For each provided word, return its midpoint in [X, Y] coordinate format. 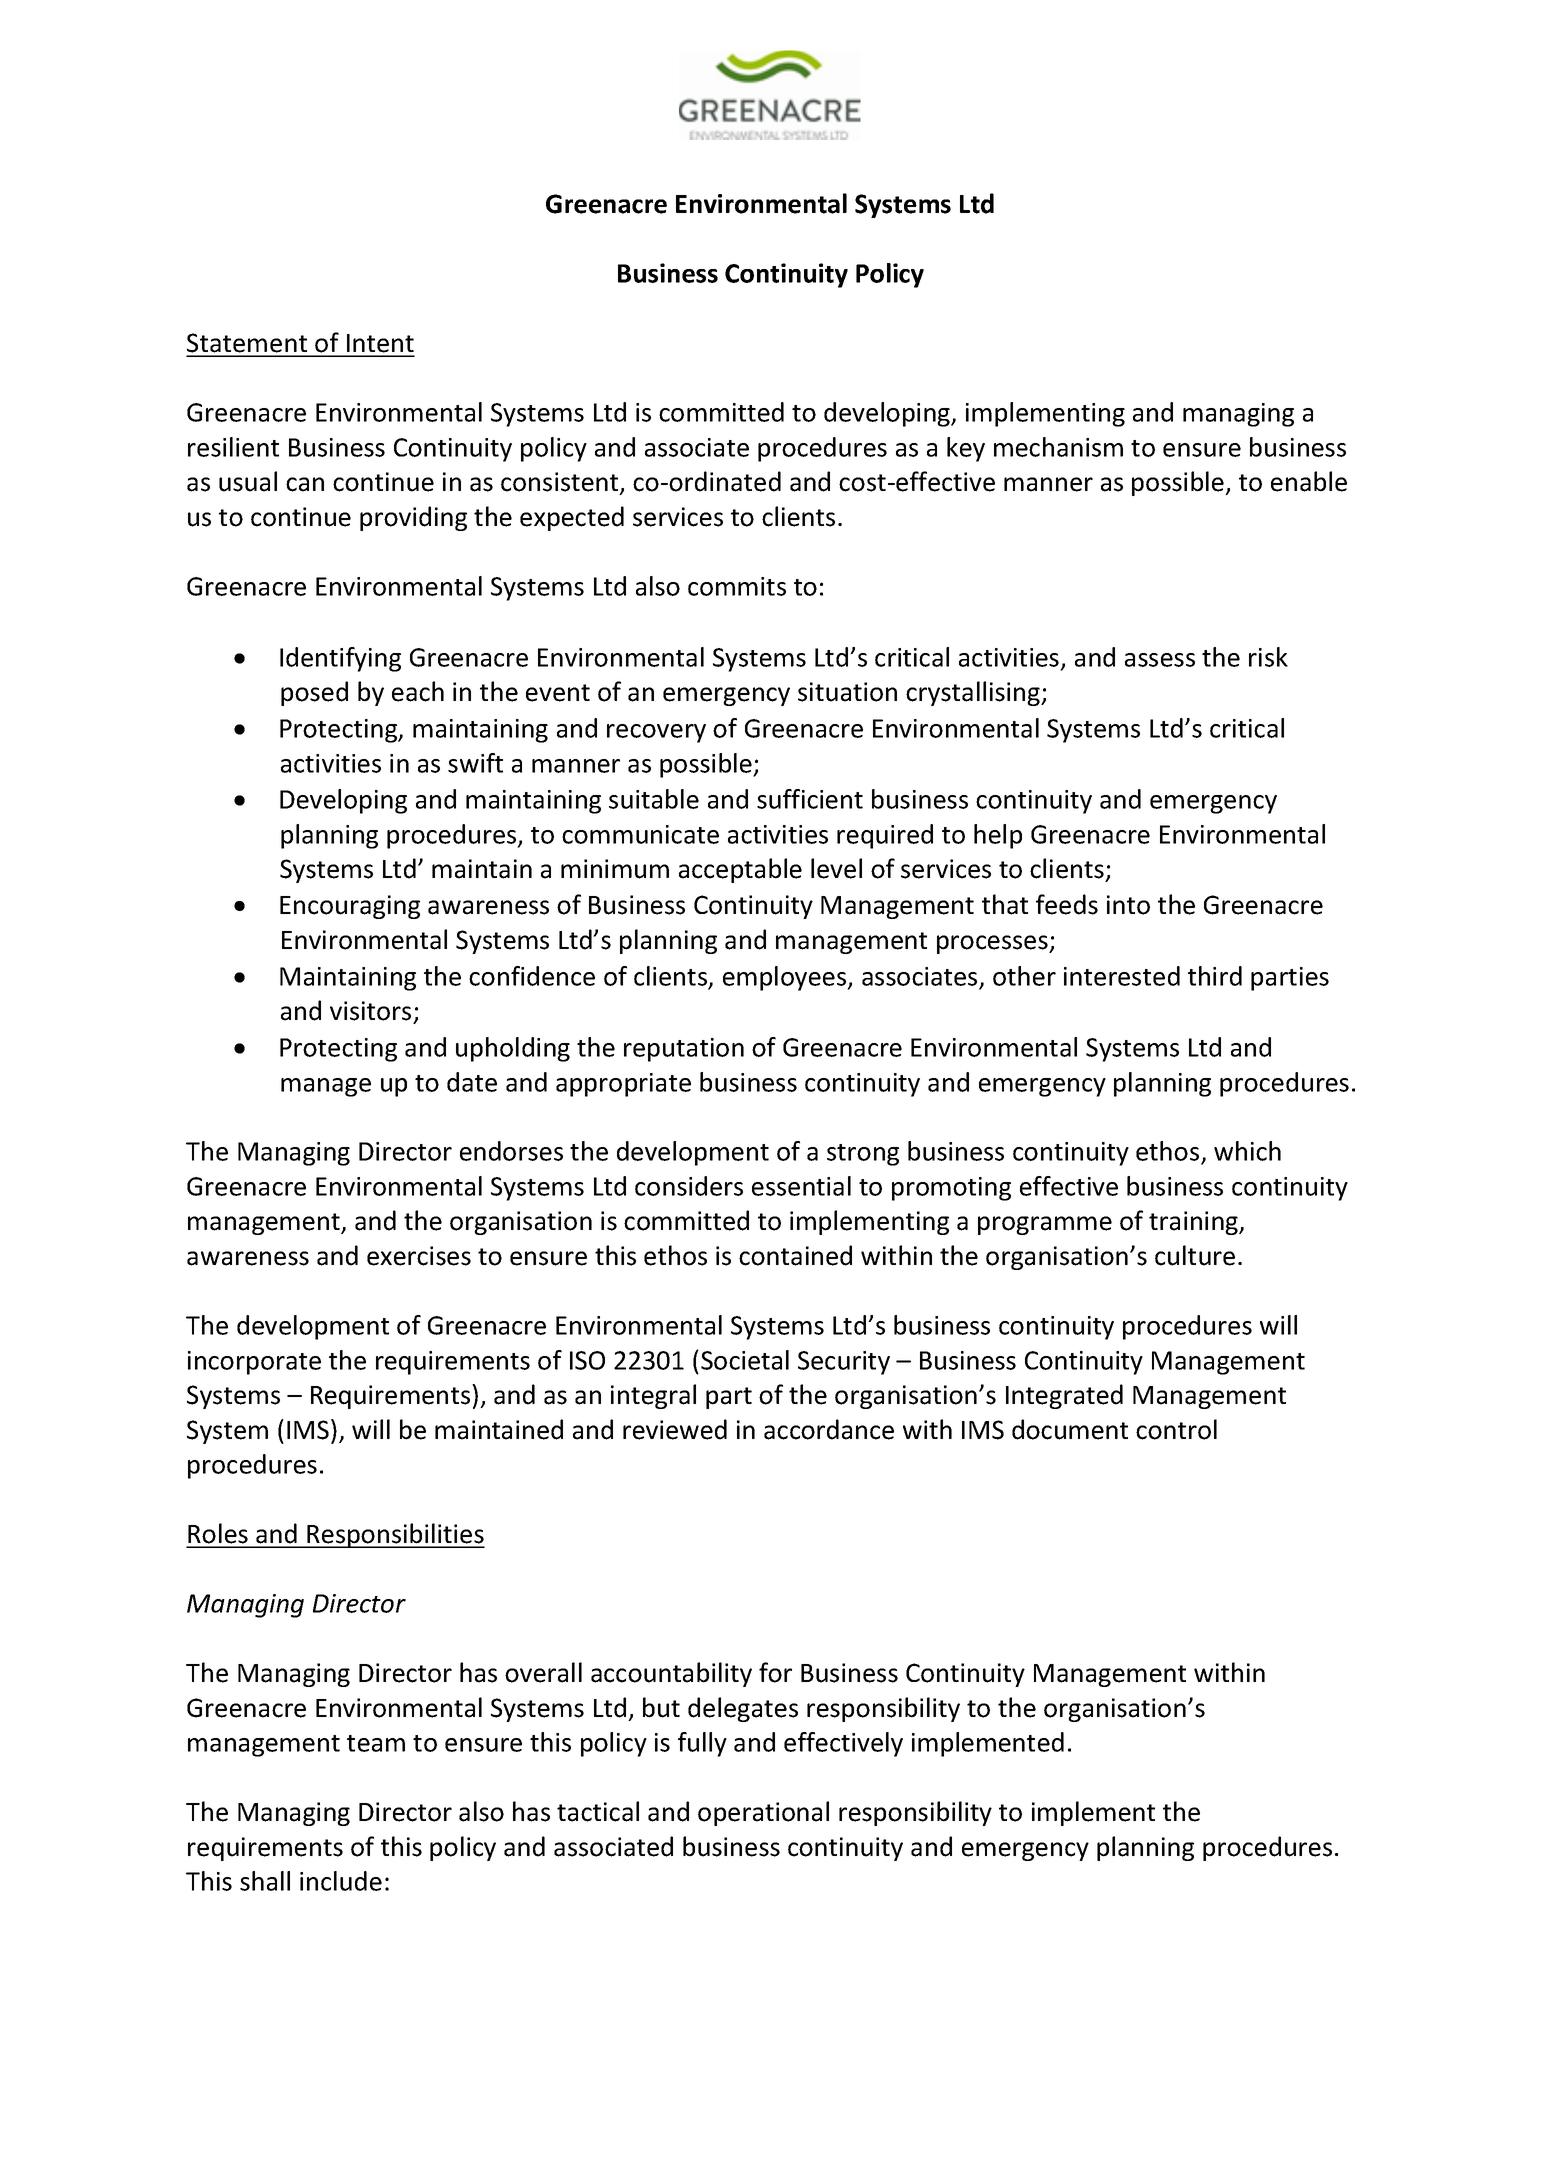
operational [763, 1813]
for [775, 1672]
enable [1309, 481]
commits [737, 586]
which [1247, 1151]
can [305, 484]
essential [801, 1186]
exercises [419, 1256]
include [341, 1881]
